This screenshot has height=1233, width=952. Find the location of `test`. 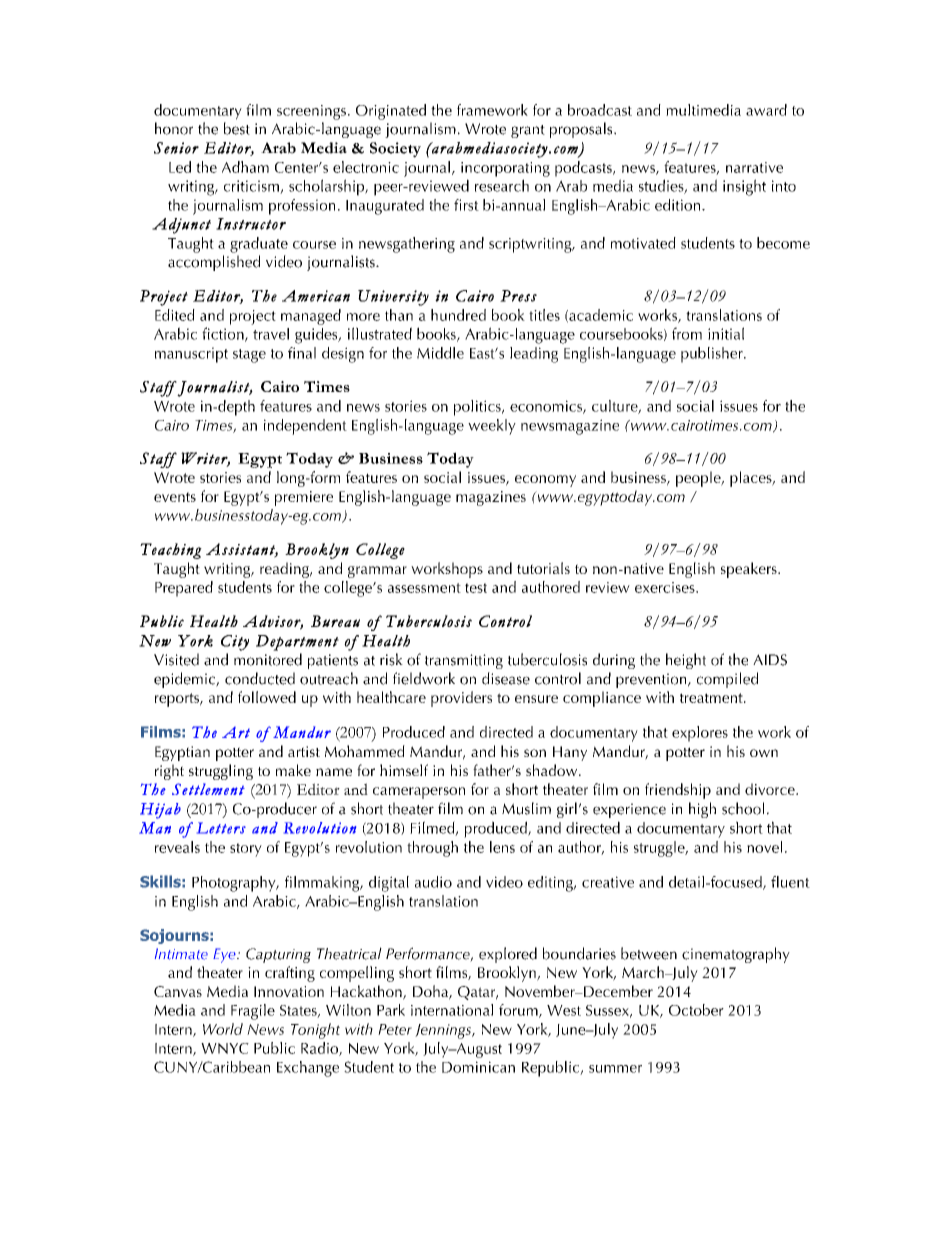

test is located at coordinates (476, 588).
